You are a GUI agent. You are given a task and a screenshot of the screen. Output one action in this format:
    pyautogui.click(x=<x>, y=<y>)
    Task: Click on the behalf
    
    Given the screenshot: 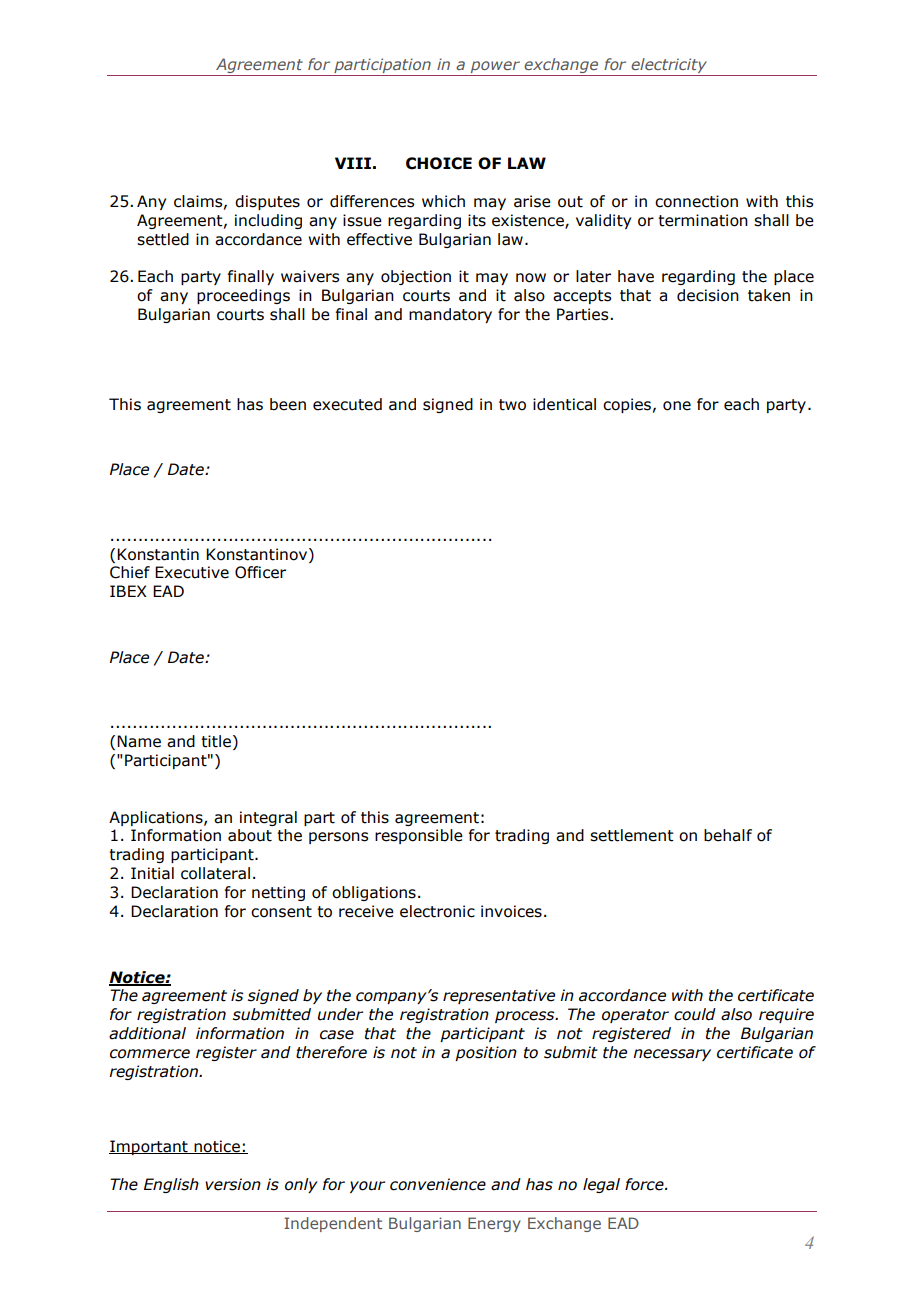 What is the action you would take?
    pyautogui.click(x=728, y=835)
